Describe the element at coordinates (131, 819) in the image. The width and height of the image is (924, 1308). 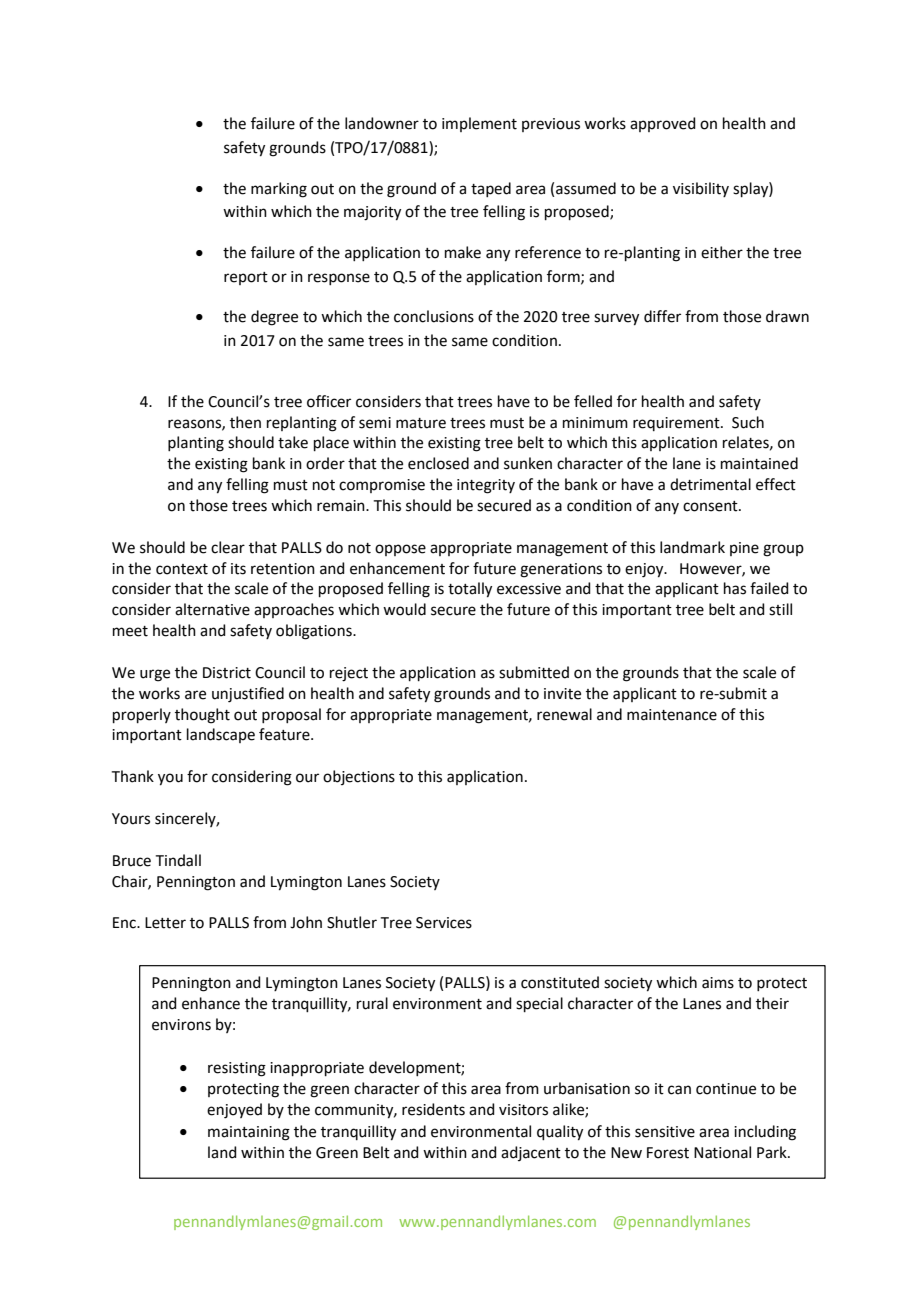
I see `Yours` at that location.
